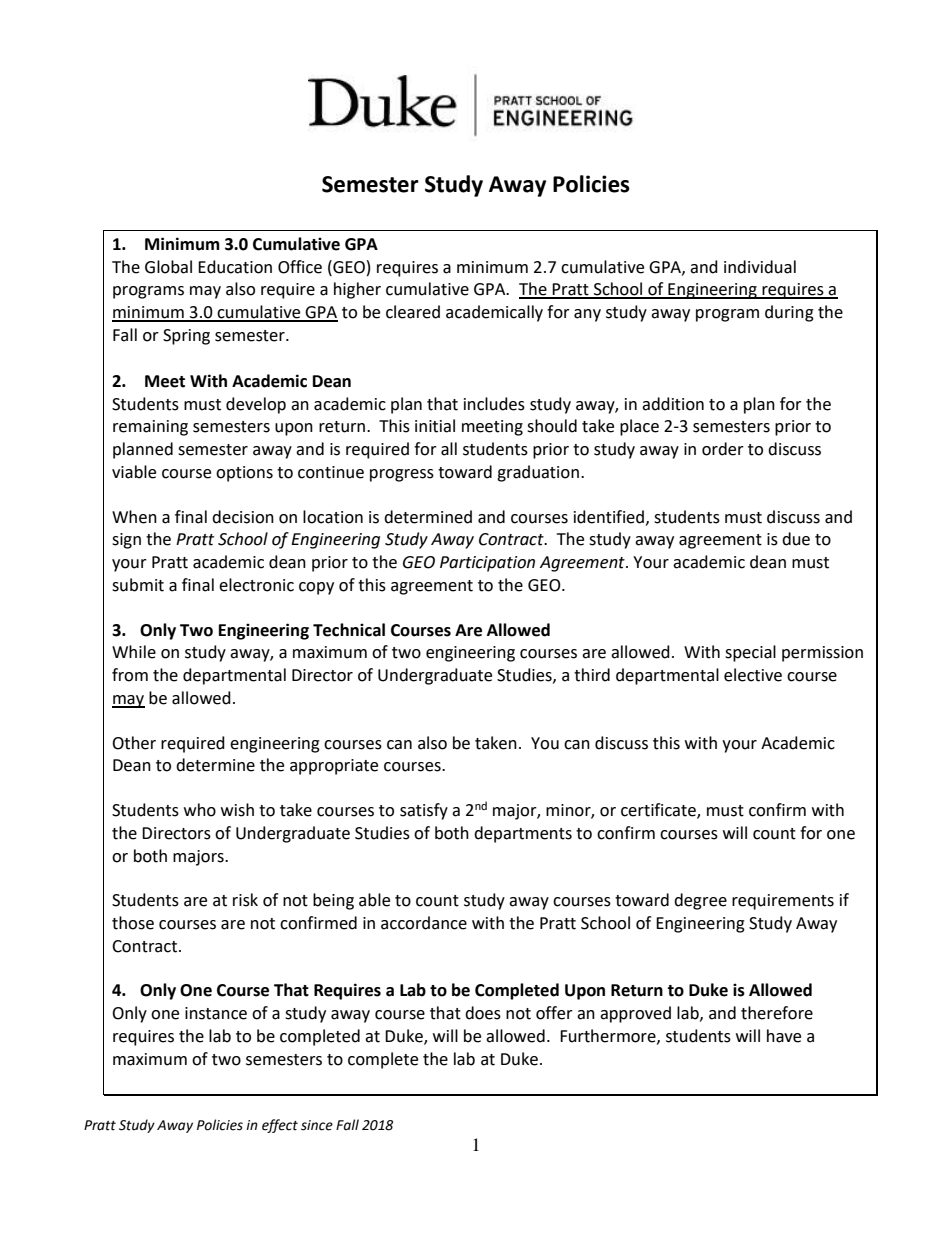  What do you see at coordinates (538, 473) in the document?
I see `graduation` at bounding box center [538, 473].
